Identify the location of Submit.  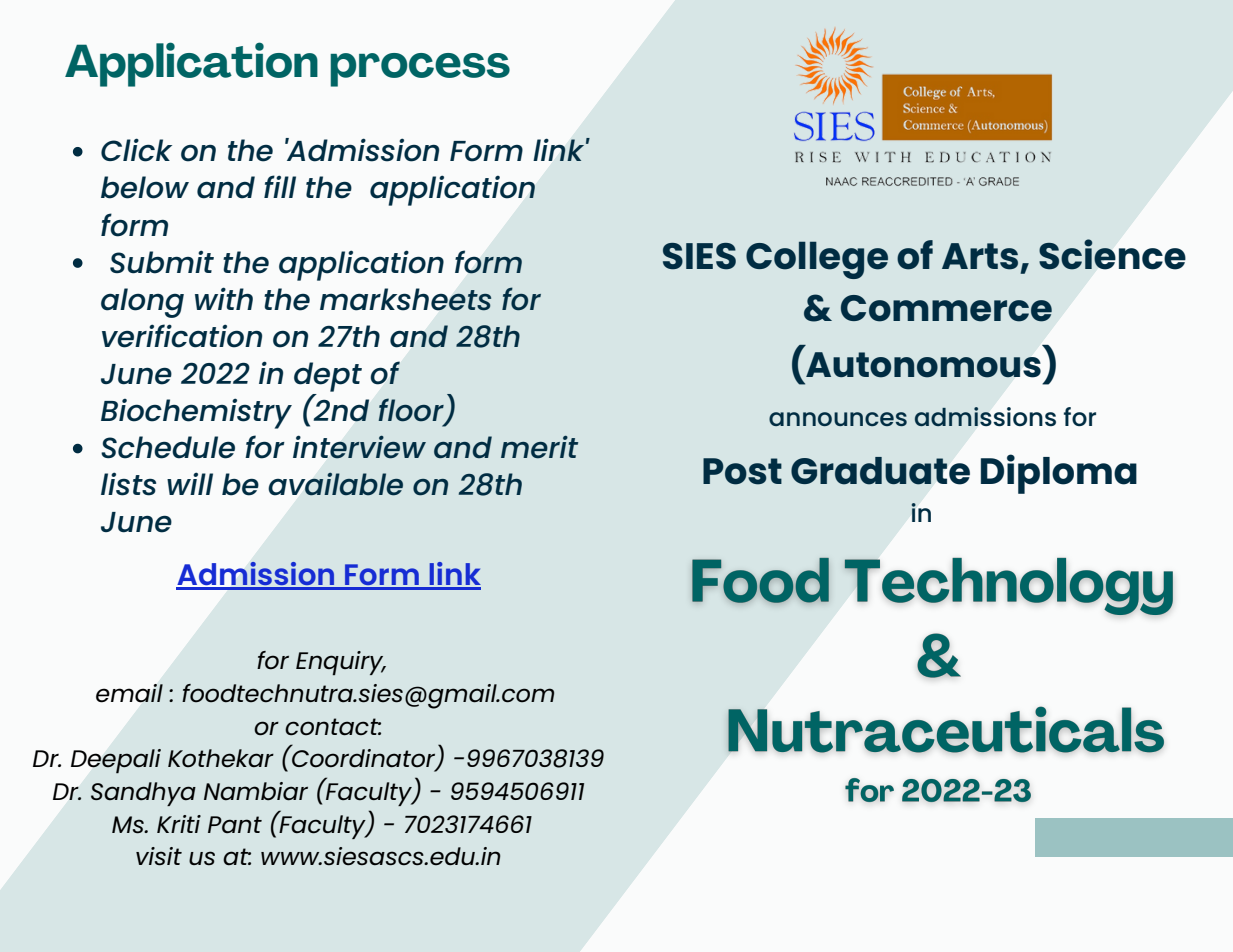
(162, 262).
